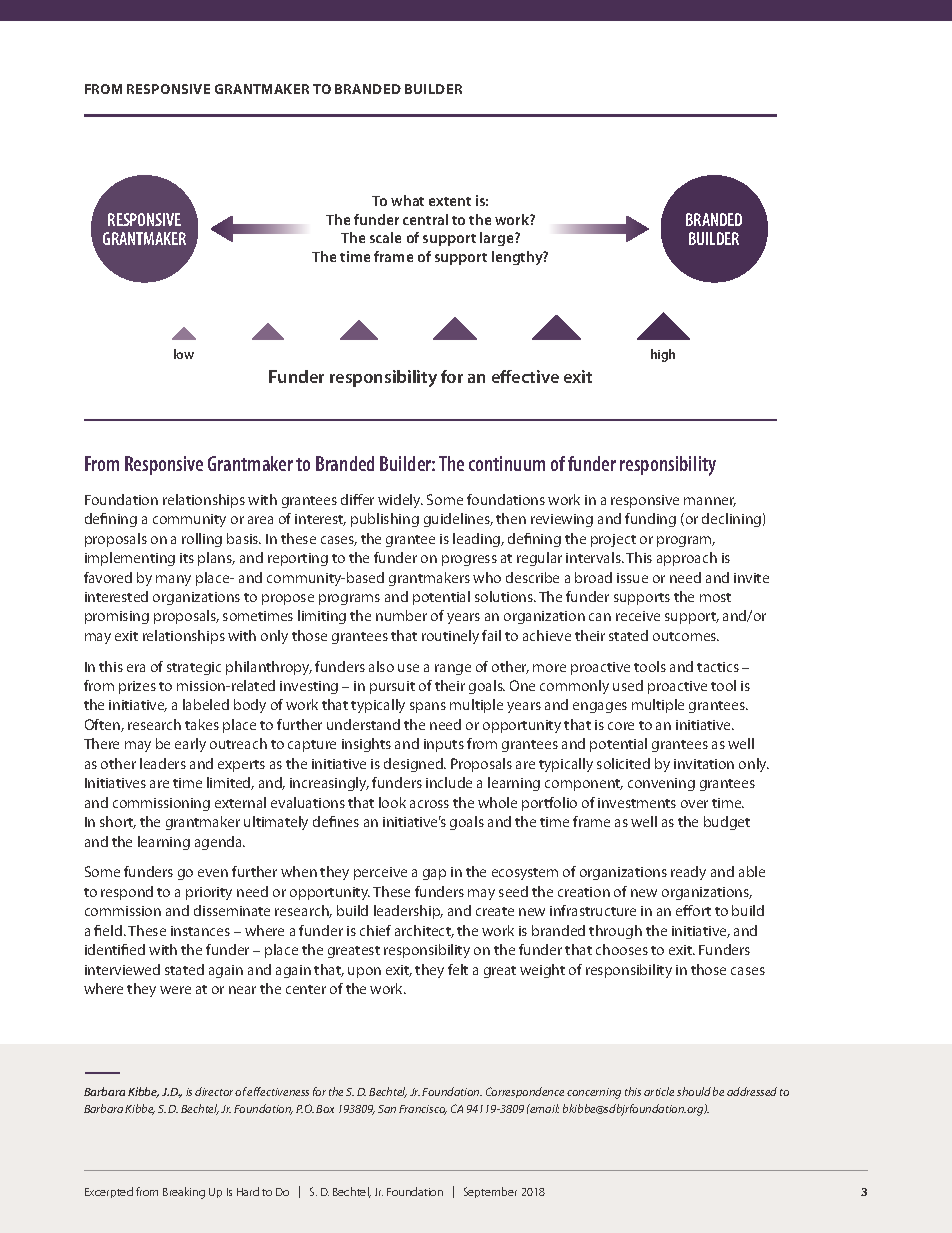  Describe the element at coordinates (659, 1091) in the document. I see `article` at that location.
